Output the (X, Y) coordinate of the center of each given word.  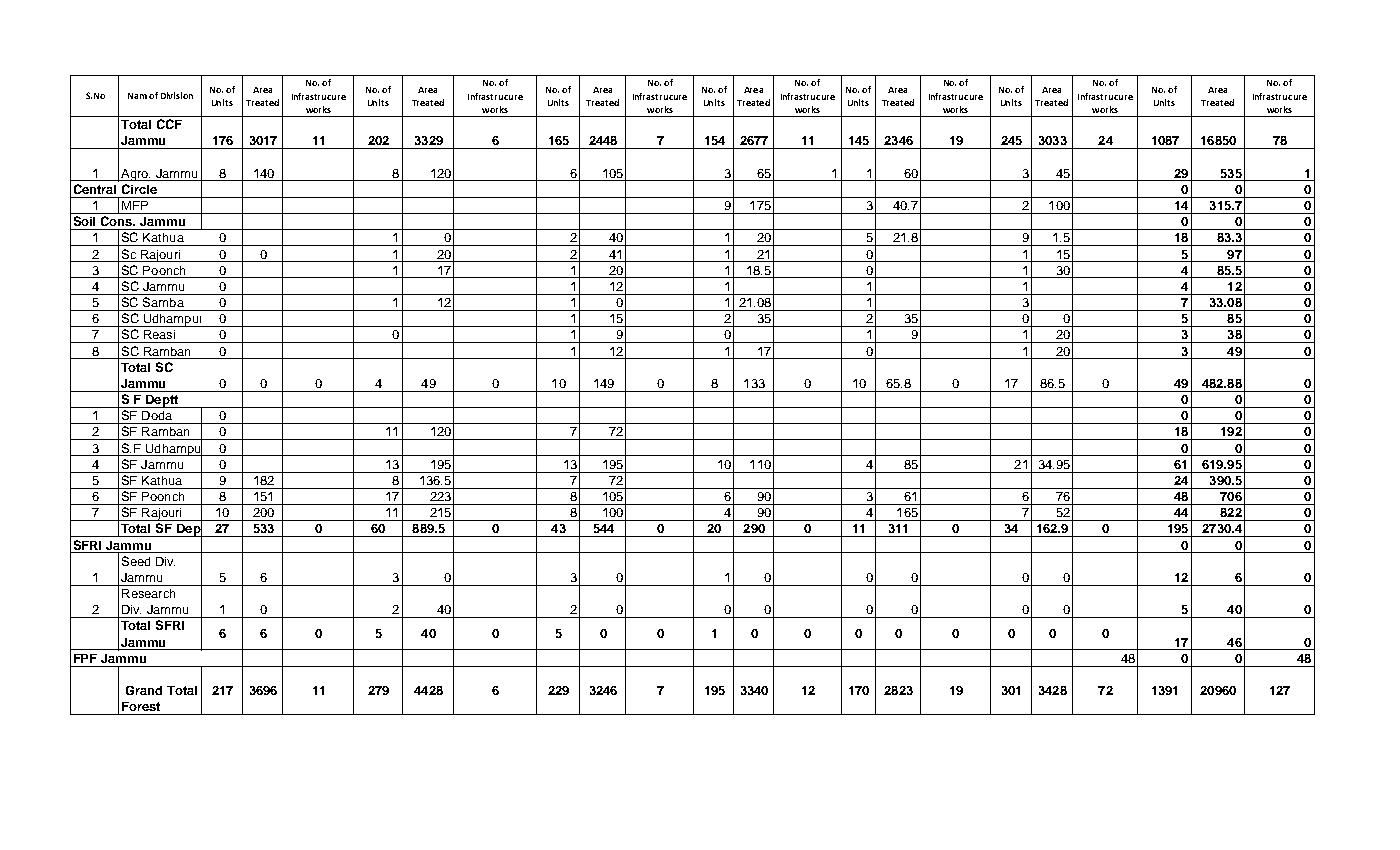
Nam (137, 96)
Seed (136, 561)
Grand (144, 690)
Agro (135, 175)
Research (148, 593)
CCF (169, 124)
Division (177, 95)
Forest (141, 706)
